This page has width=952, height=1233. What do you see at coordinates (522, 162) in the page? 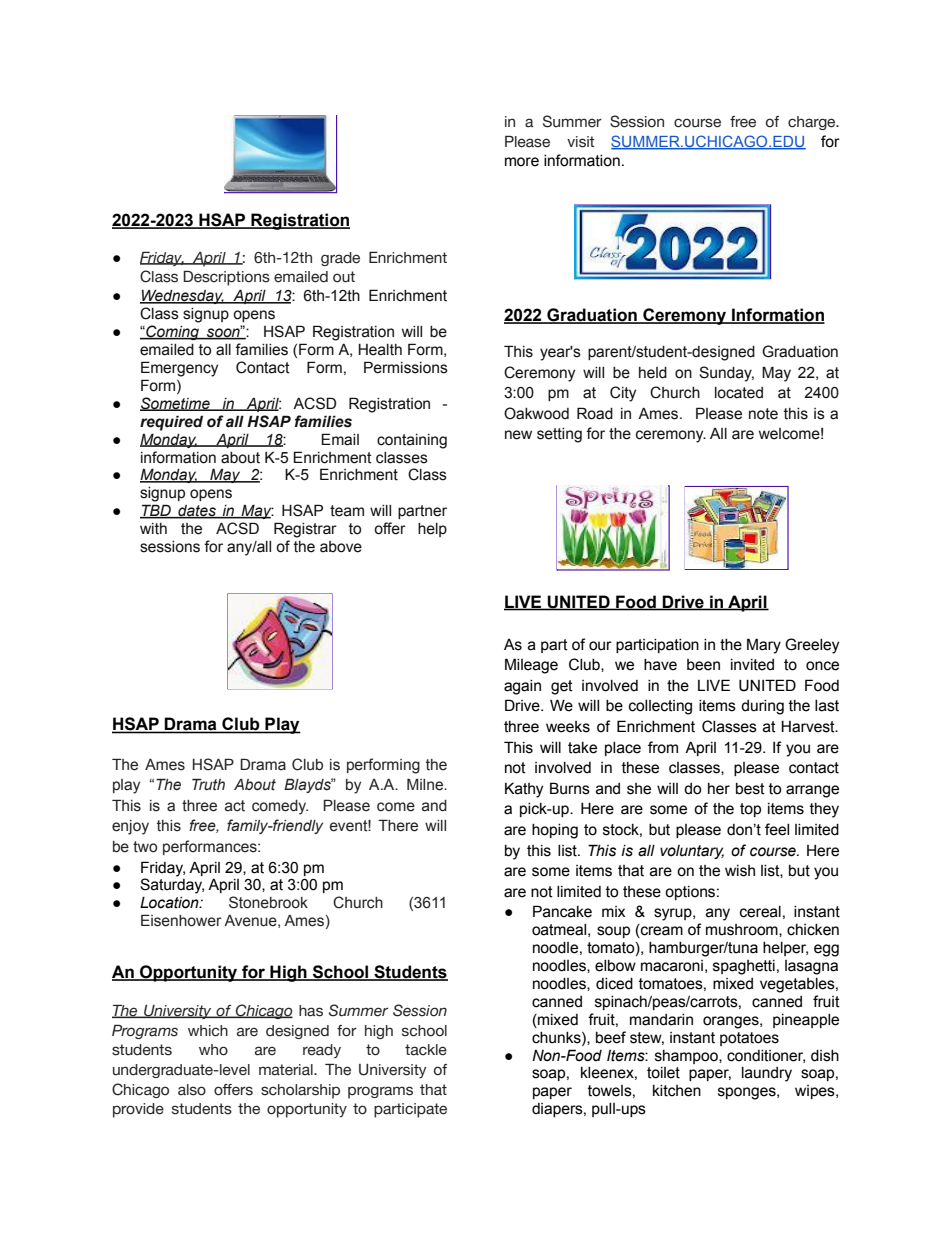
I see `more` at bounding box center [522, 162].
